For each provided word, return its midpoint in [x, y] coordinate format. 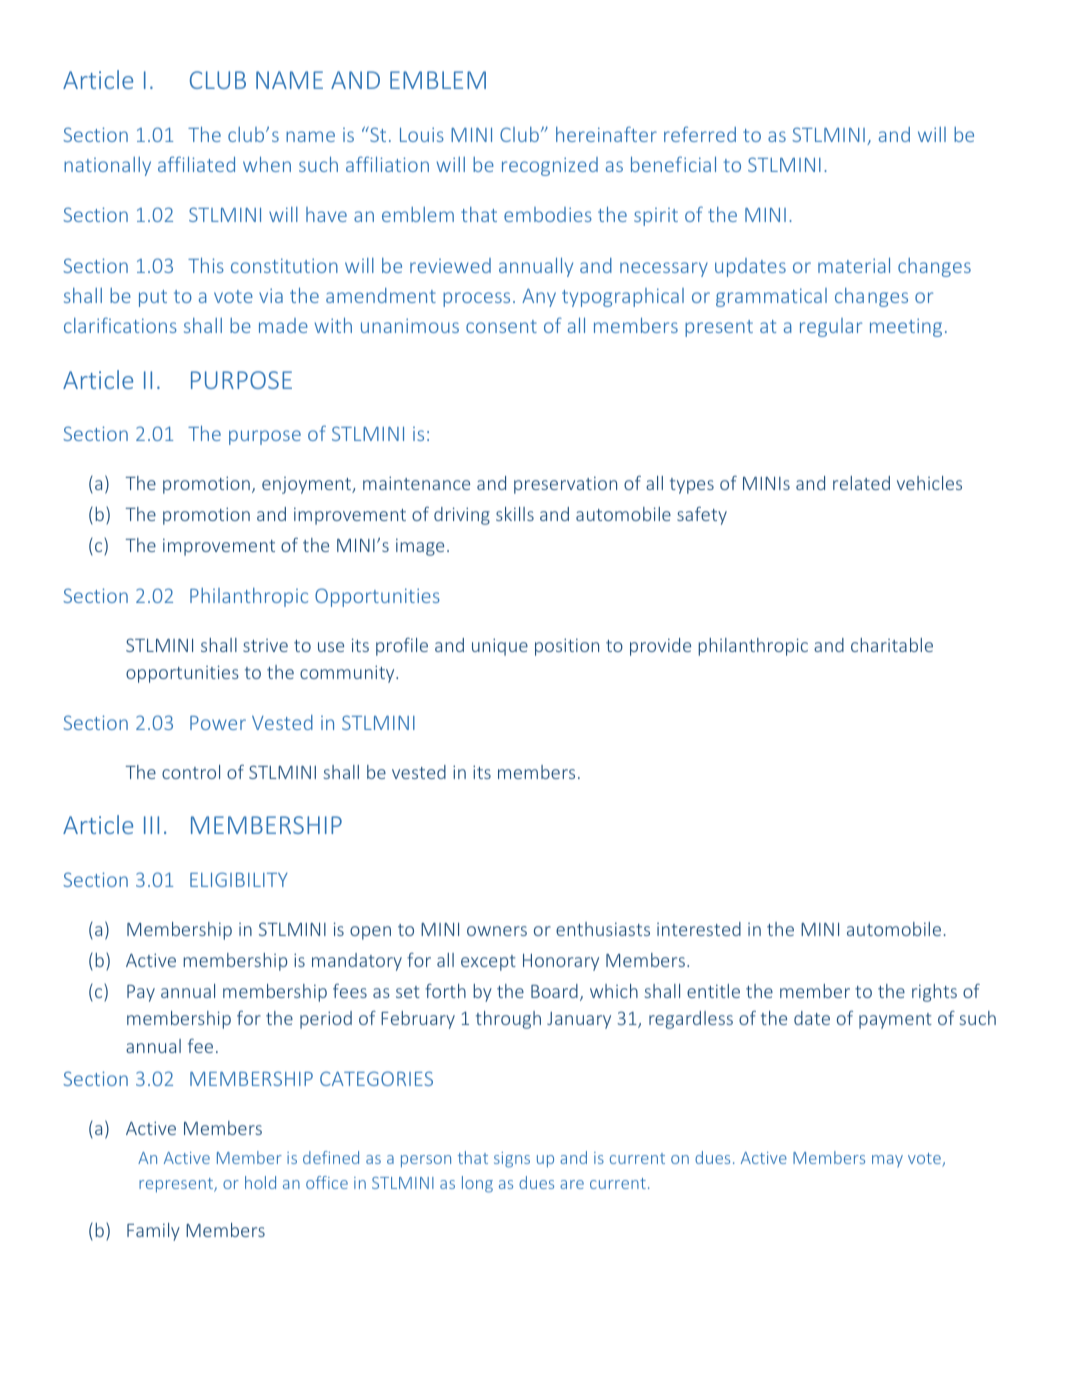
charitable [892, 645]
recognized [550, 166]
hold [260, 1182]
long [477, 1184]
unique [500, 647]
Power [218, 723]
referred [700, 134]
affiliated [196, 164]
